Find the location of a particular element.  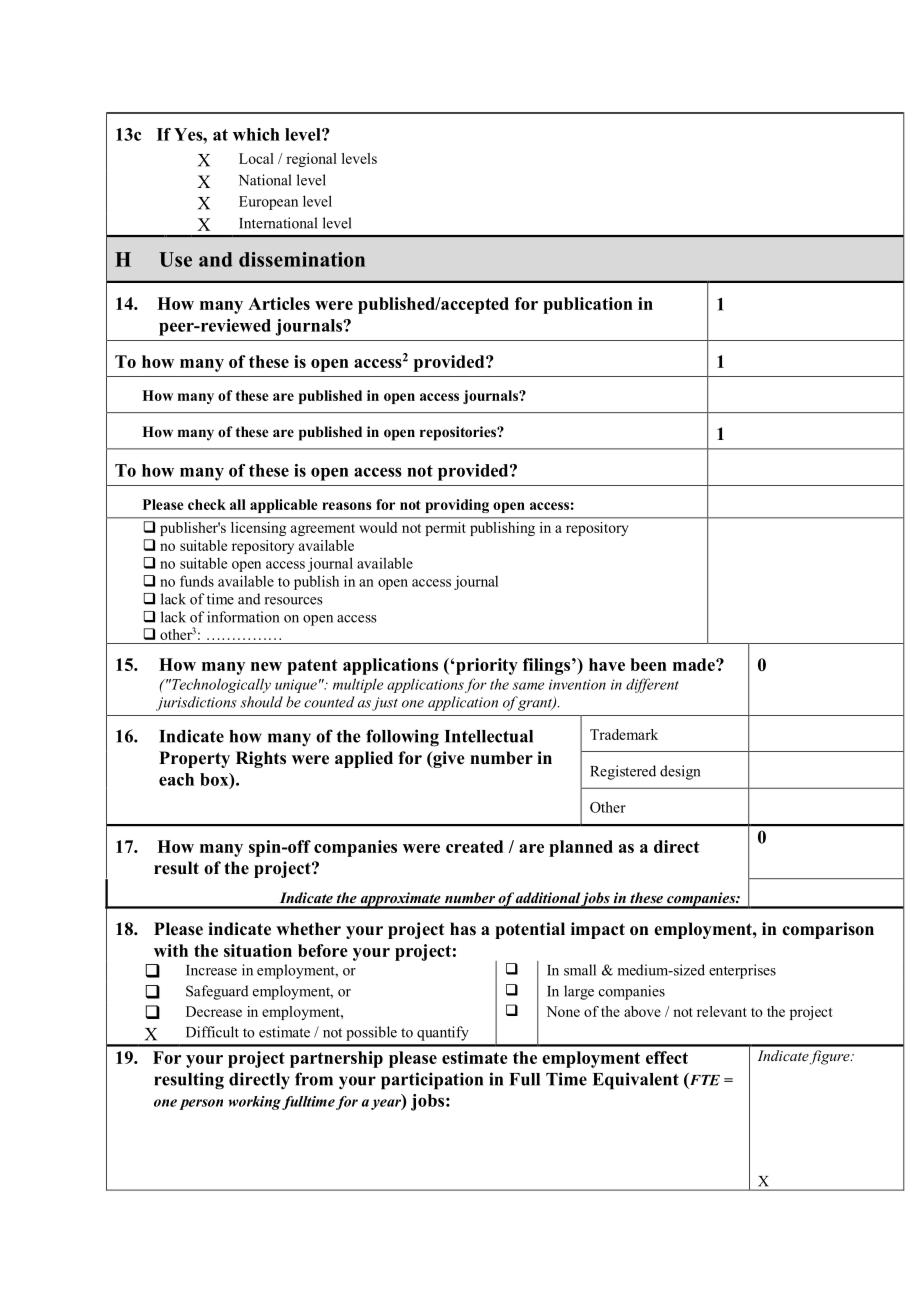

effect is located at coordinates (667, 1057).
